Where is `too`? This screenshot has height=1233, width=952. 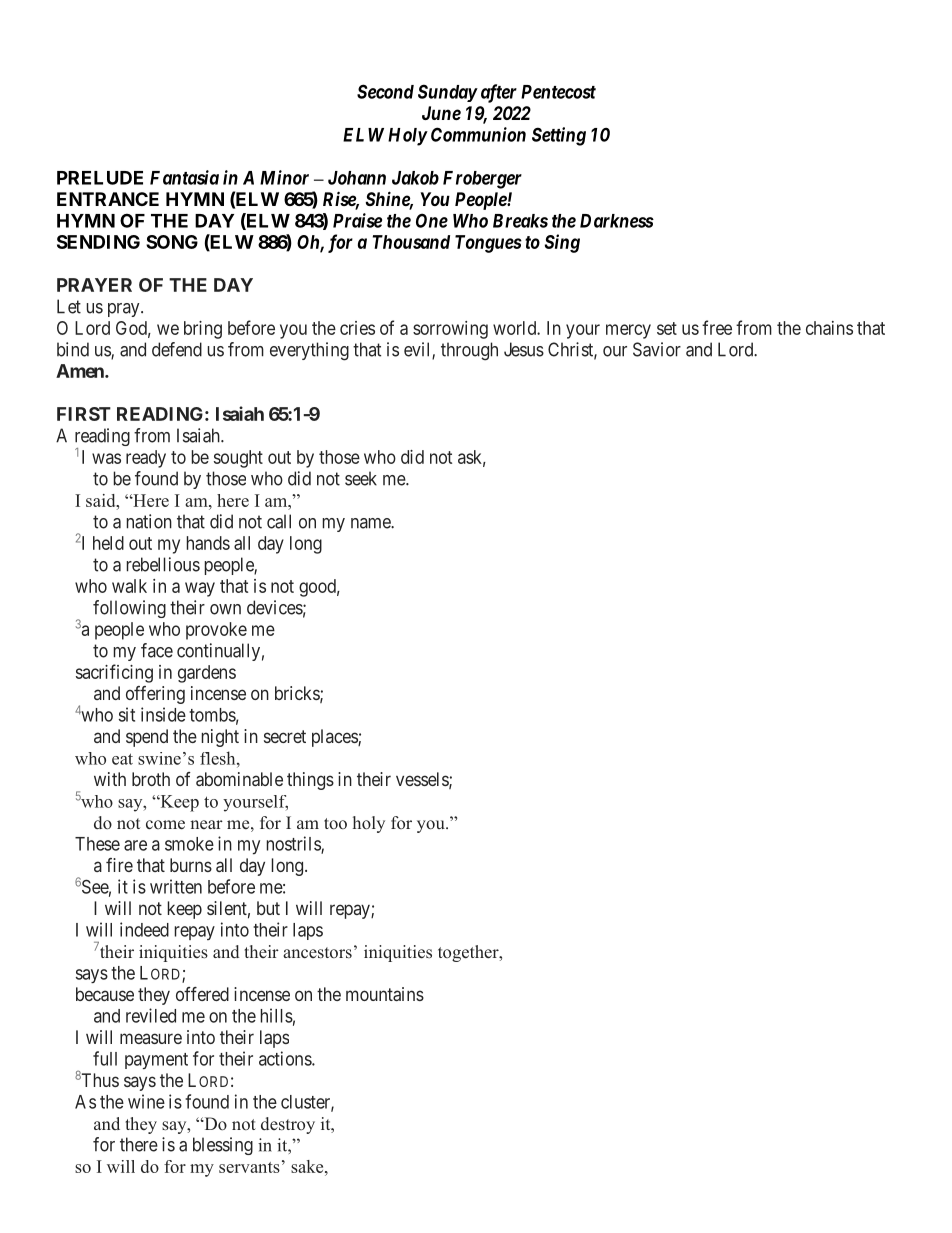
too is located at coordinates (335, 824).
